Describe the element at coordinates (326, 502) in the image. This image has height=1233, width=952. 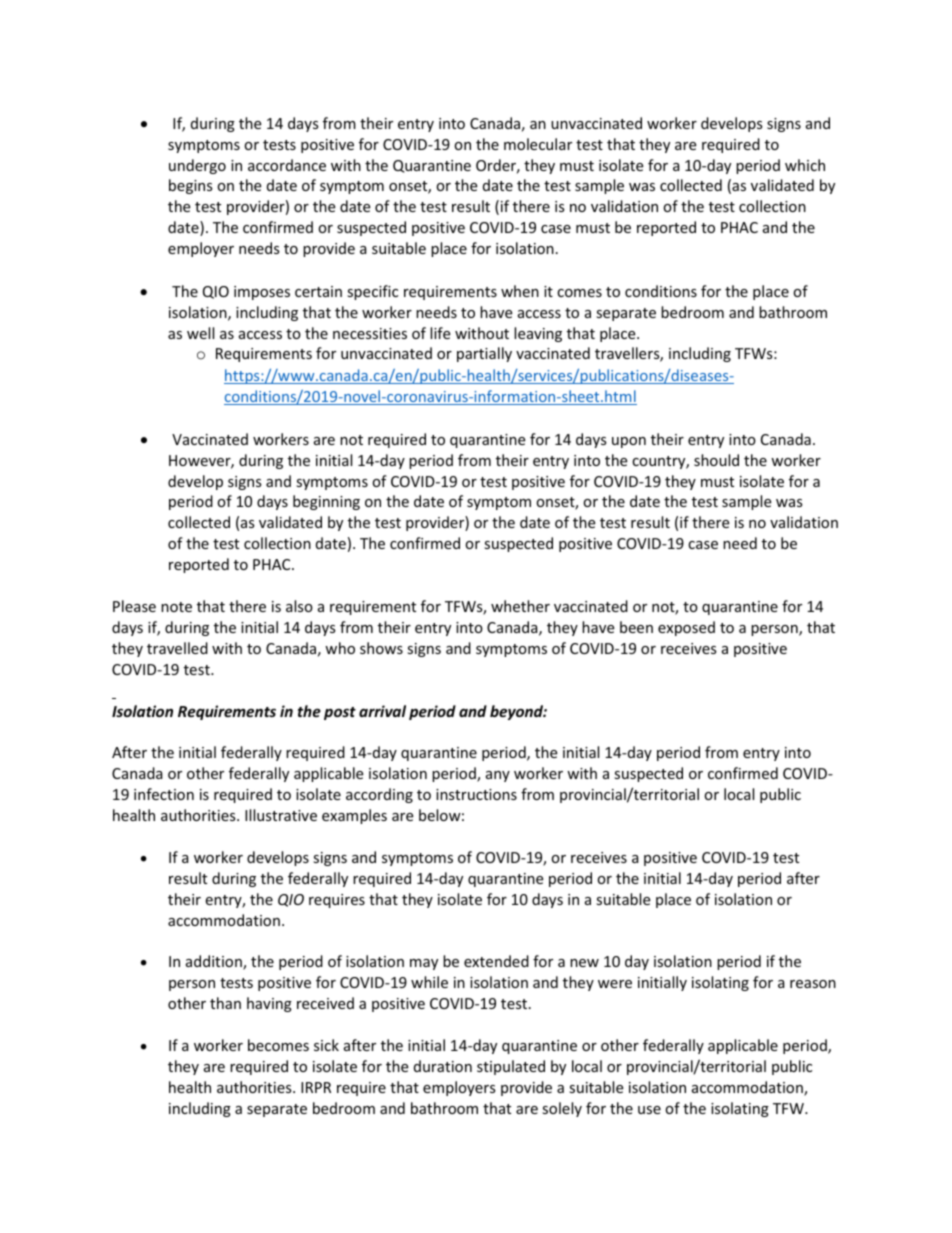
I see `beginning` at that location.
